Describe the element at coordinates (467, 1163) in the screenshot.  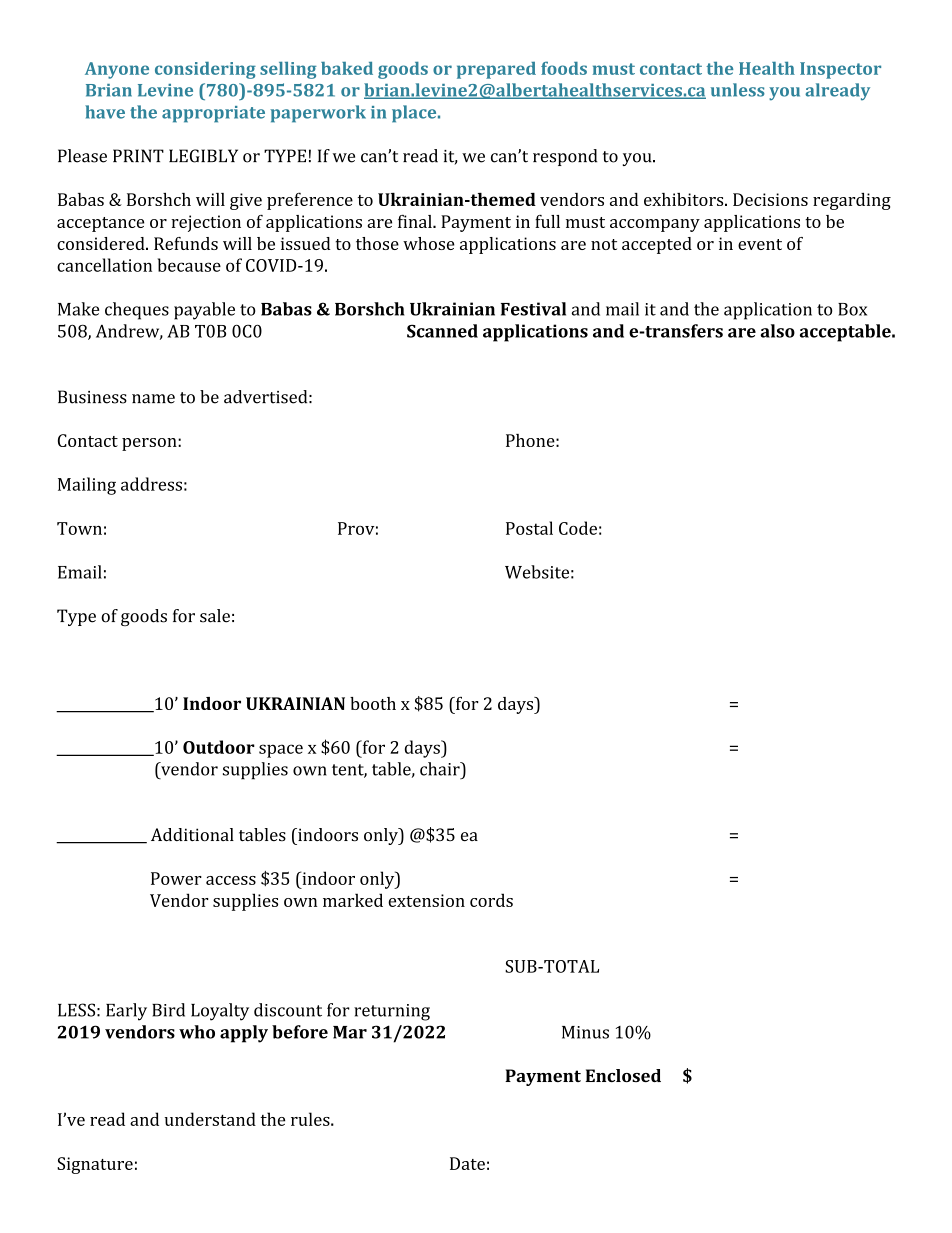
I see `Date` at that location.
